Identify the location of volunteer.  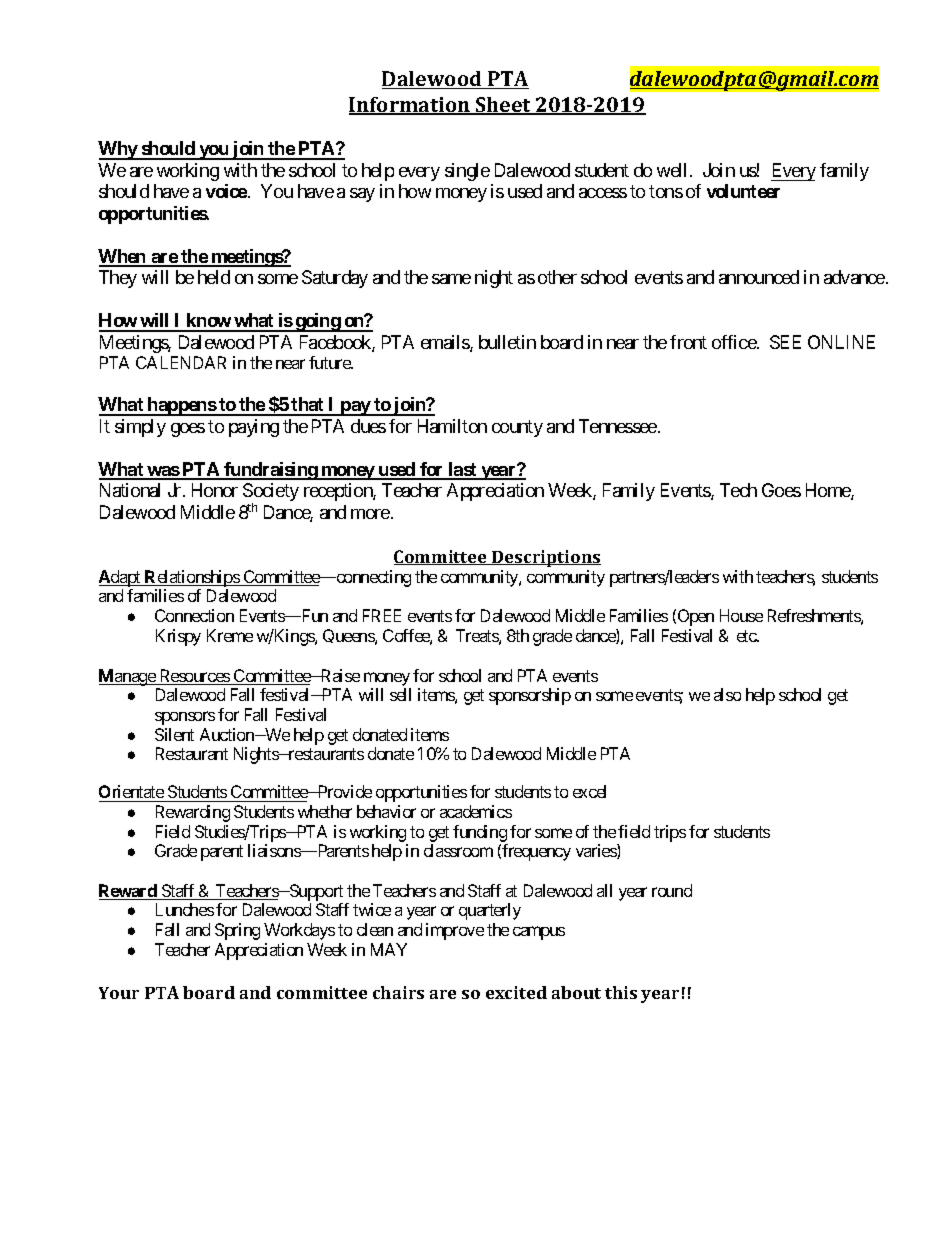
(743, 191).
